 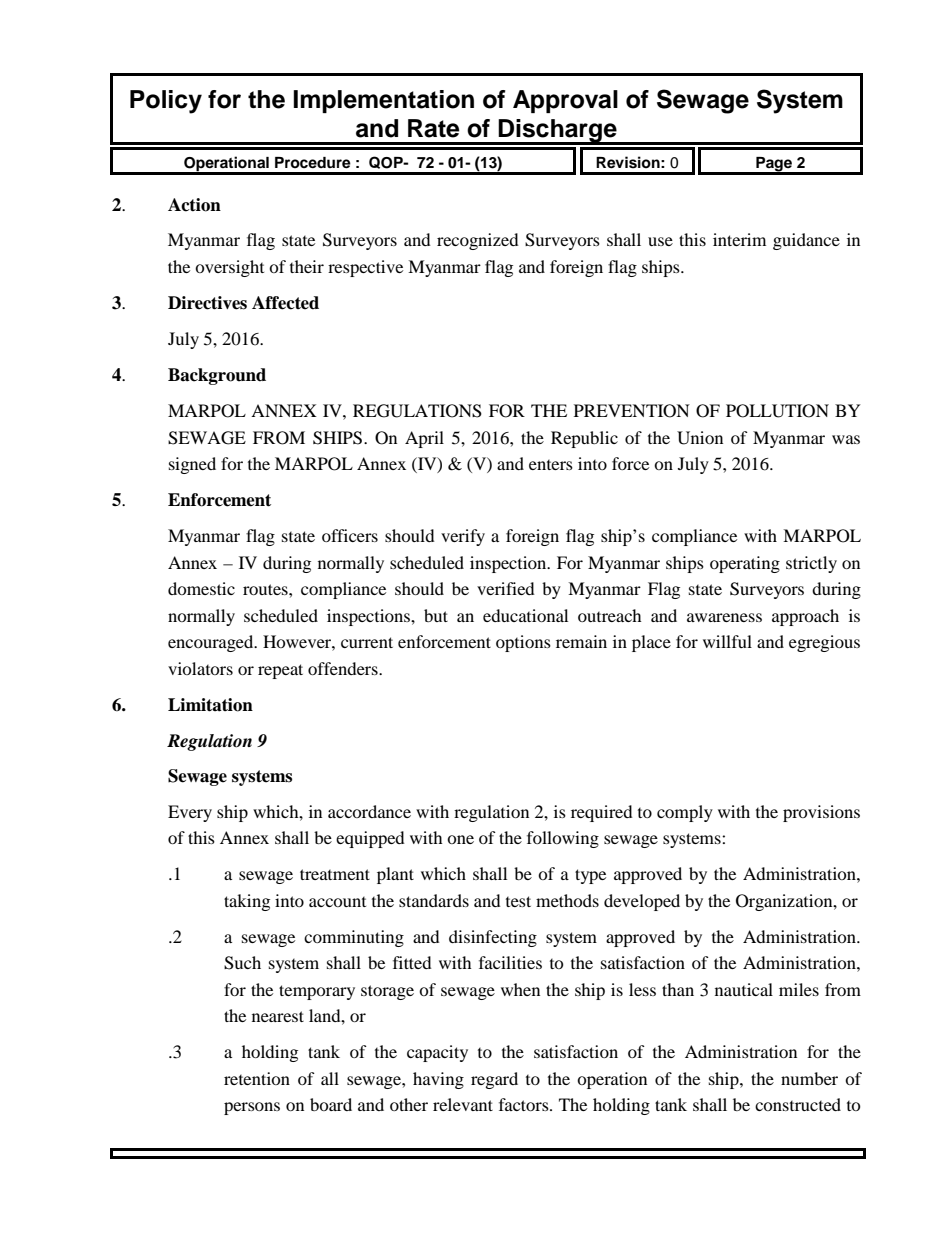 I want to click on Limitation, so click(x=210, y=705).
